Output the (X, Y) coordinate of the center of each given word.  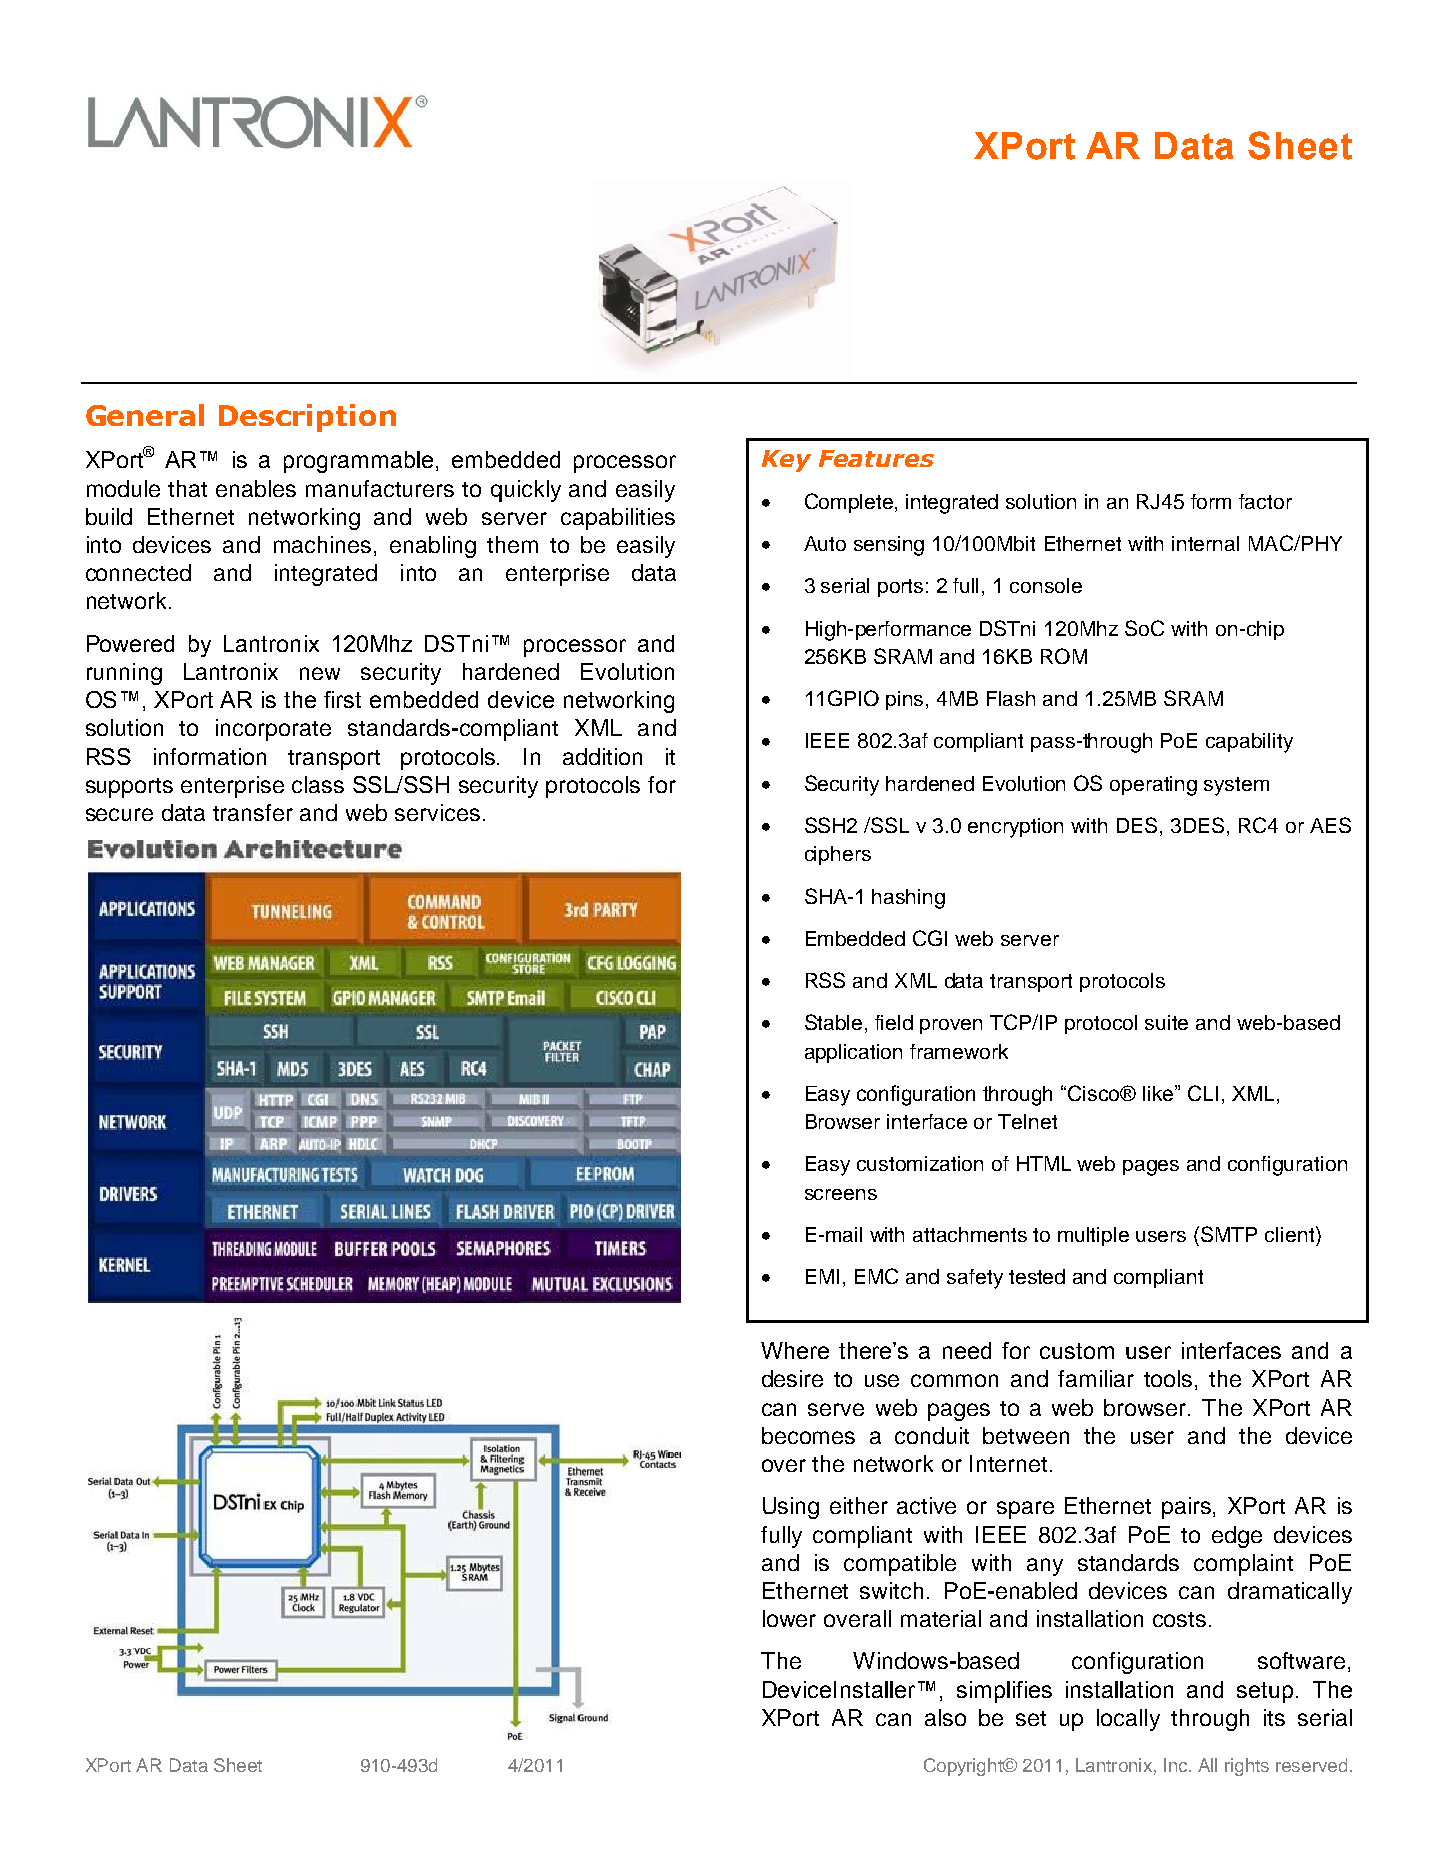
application (853, 1053)
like (1159, 1093)
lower (789, 1618)
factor (1265, 501)
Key (786, 461)
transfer (253, 812)
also (945, 1717)
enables (256, 488)
